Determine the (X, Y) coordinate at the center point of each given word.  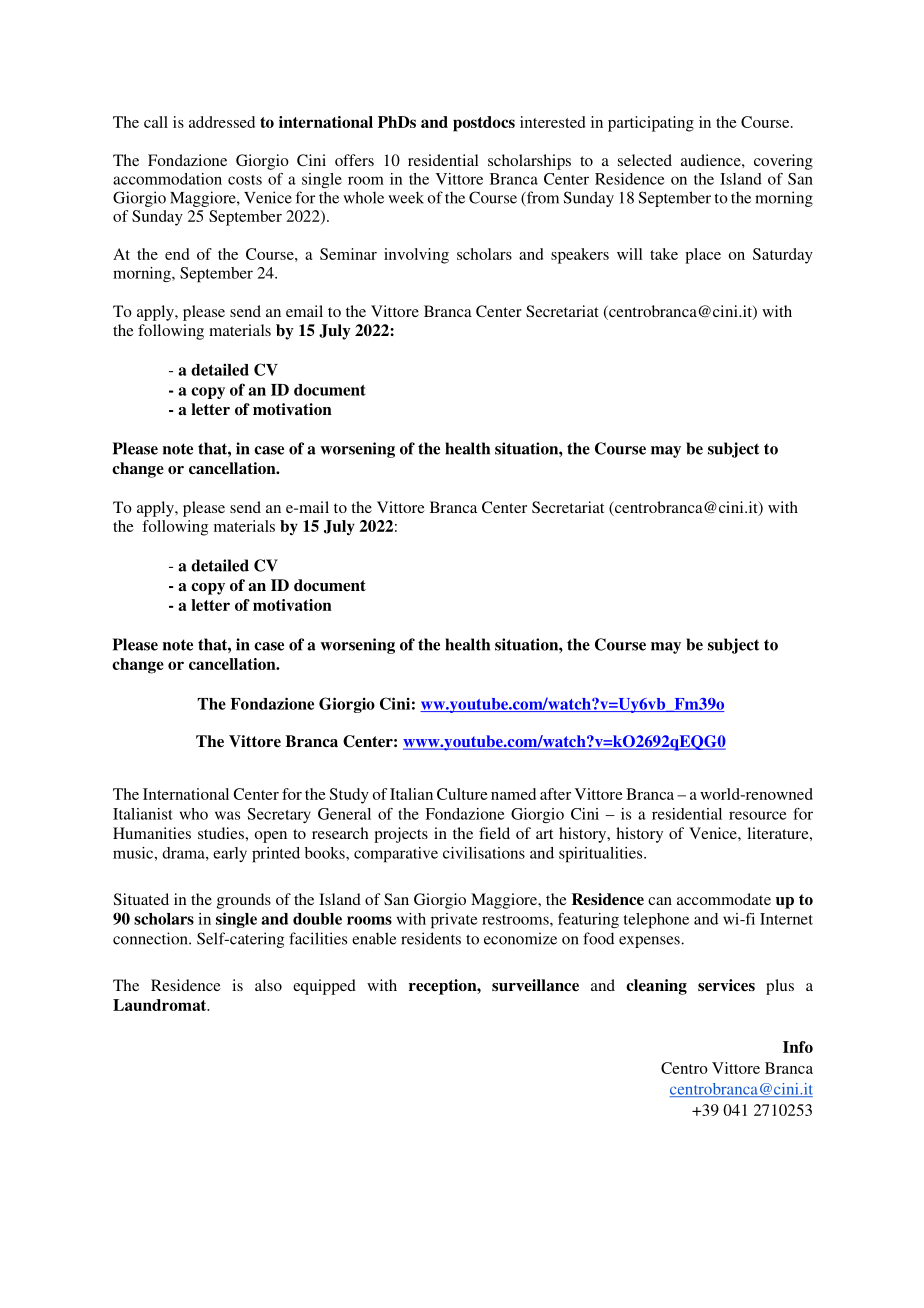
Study (349, 796)
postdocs (484, 124)
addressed (222, 122)
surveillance (535, 985)
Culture (462, 794)
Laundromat (161, 1005)
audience (712, 160)
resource (757, 815)
